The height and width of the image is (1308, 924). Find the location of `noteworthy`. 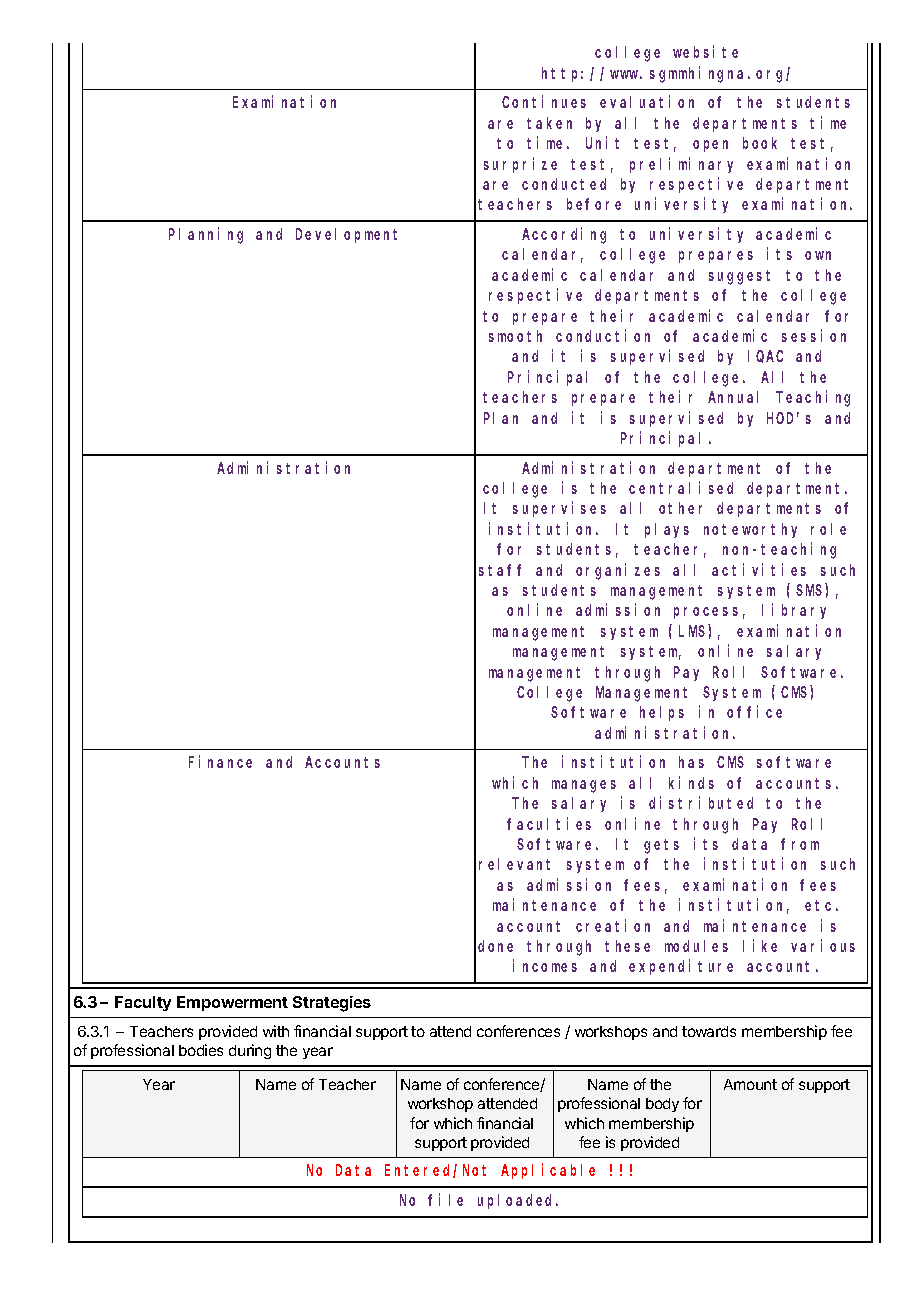

noteworthy is located at coordinates (750, 530).
